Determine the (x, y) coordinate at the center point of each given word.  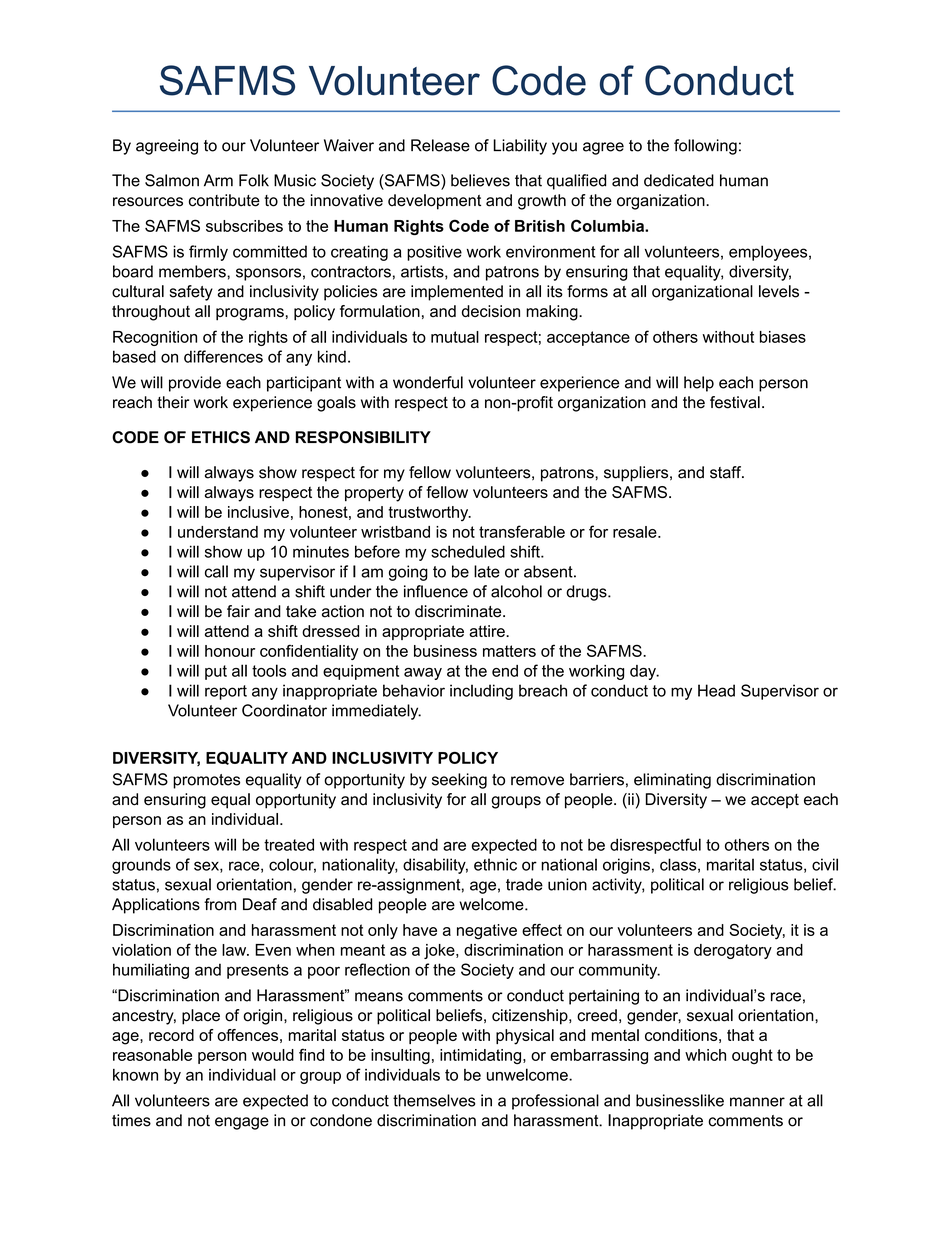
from (220, 904)
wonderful (428, 382)
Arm (218, 180)
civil (825, 864)
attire (488, 631)
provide (195, 384)
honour (230, 651)
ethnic (495, 864)
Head (716, 690)
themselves (434, 1100)
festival (735, 402)
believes (480, 180)
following (705, 147)
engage (242, 1123)
